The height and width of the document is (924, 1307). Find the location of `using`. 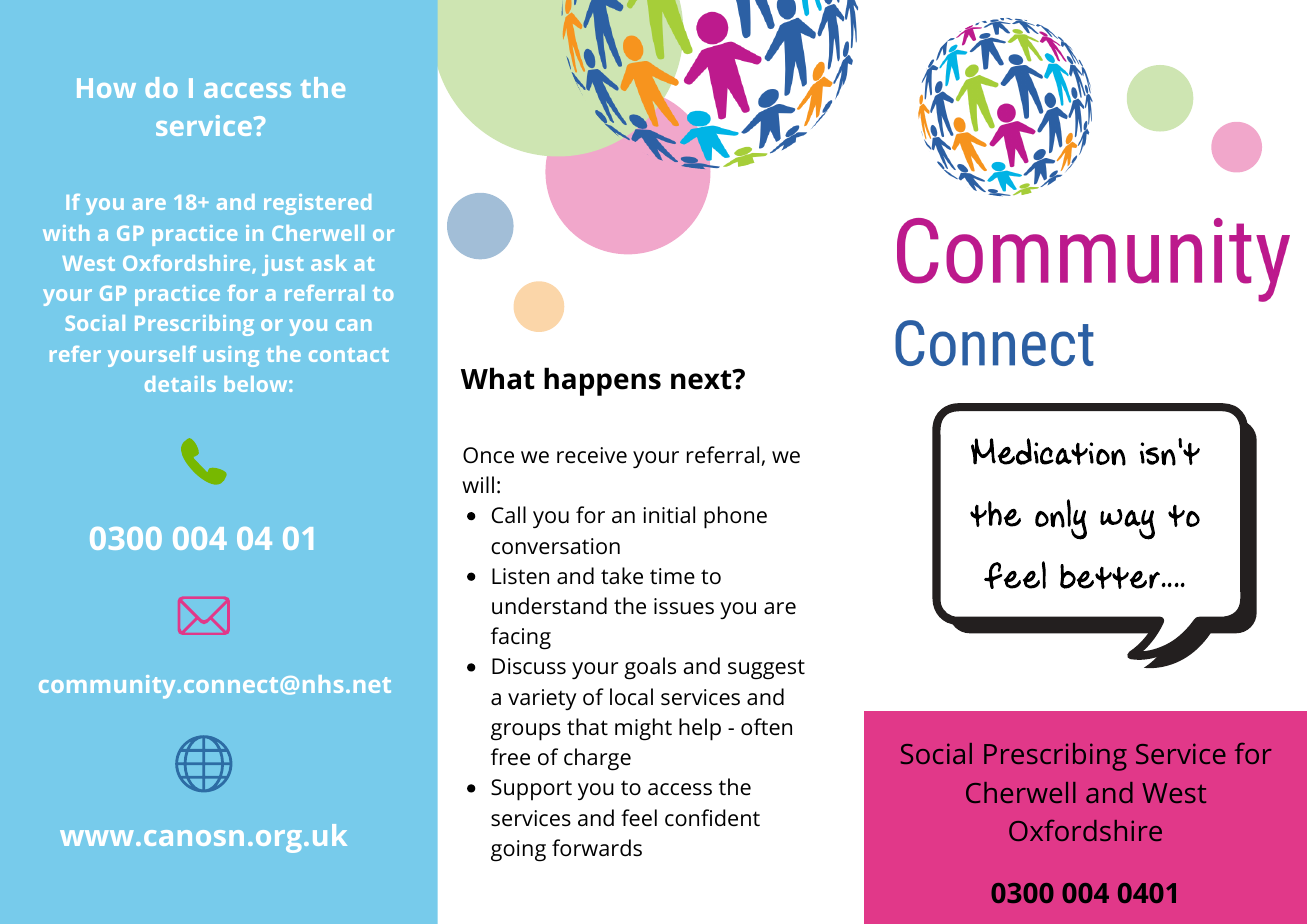

using is located at coordinates (231, 356).
